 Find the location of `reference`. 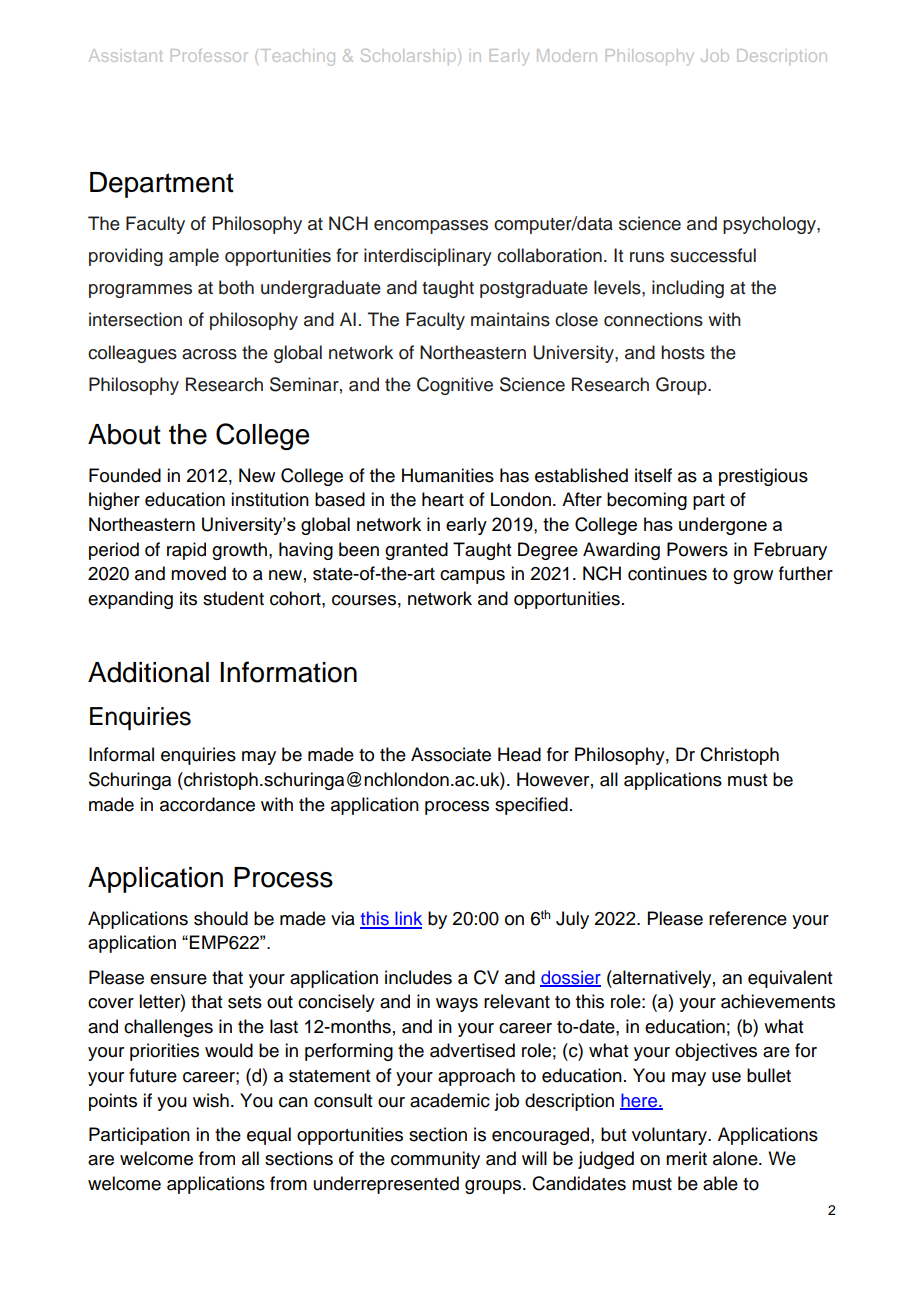

reference is located at coordinates (748, 918).
